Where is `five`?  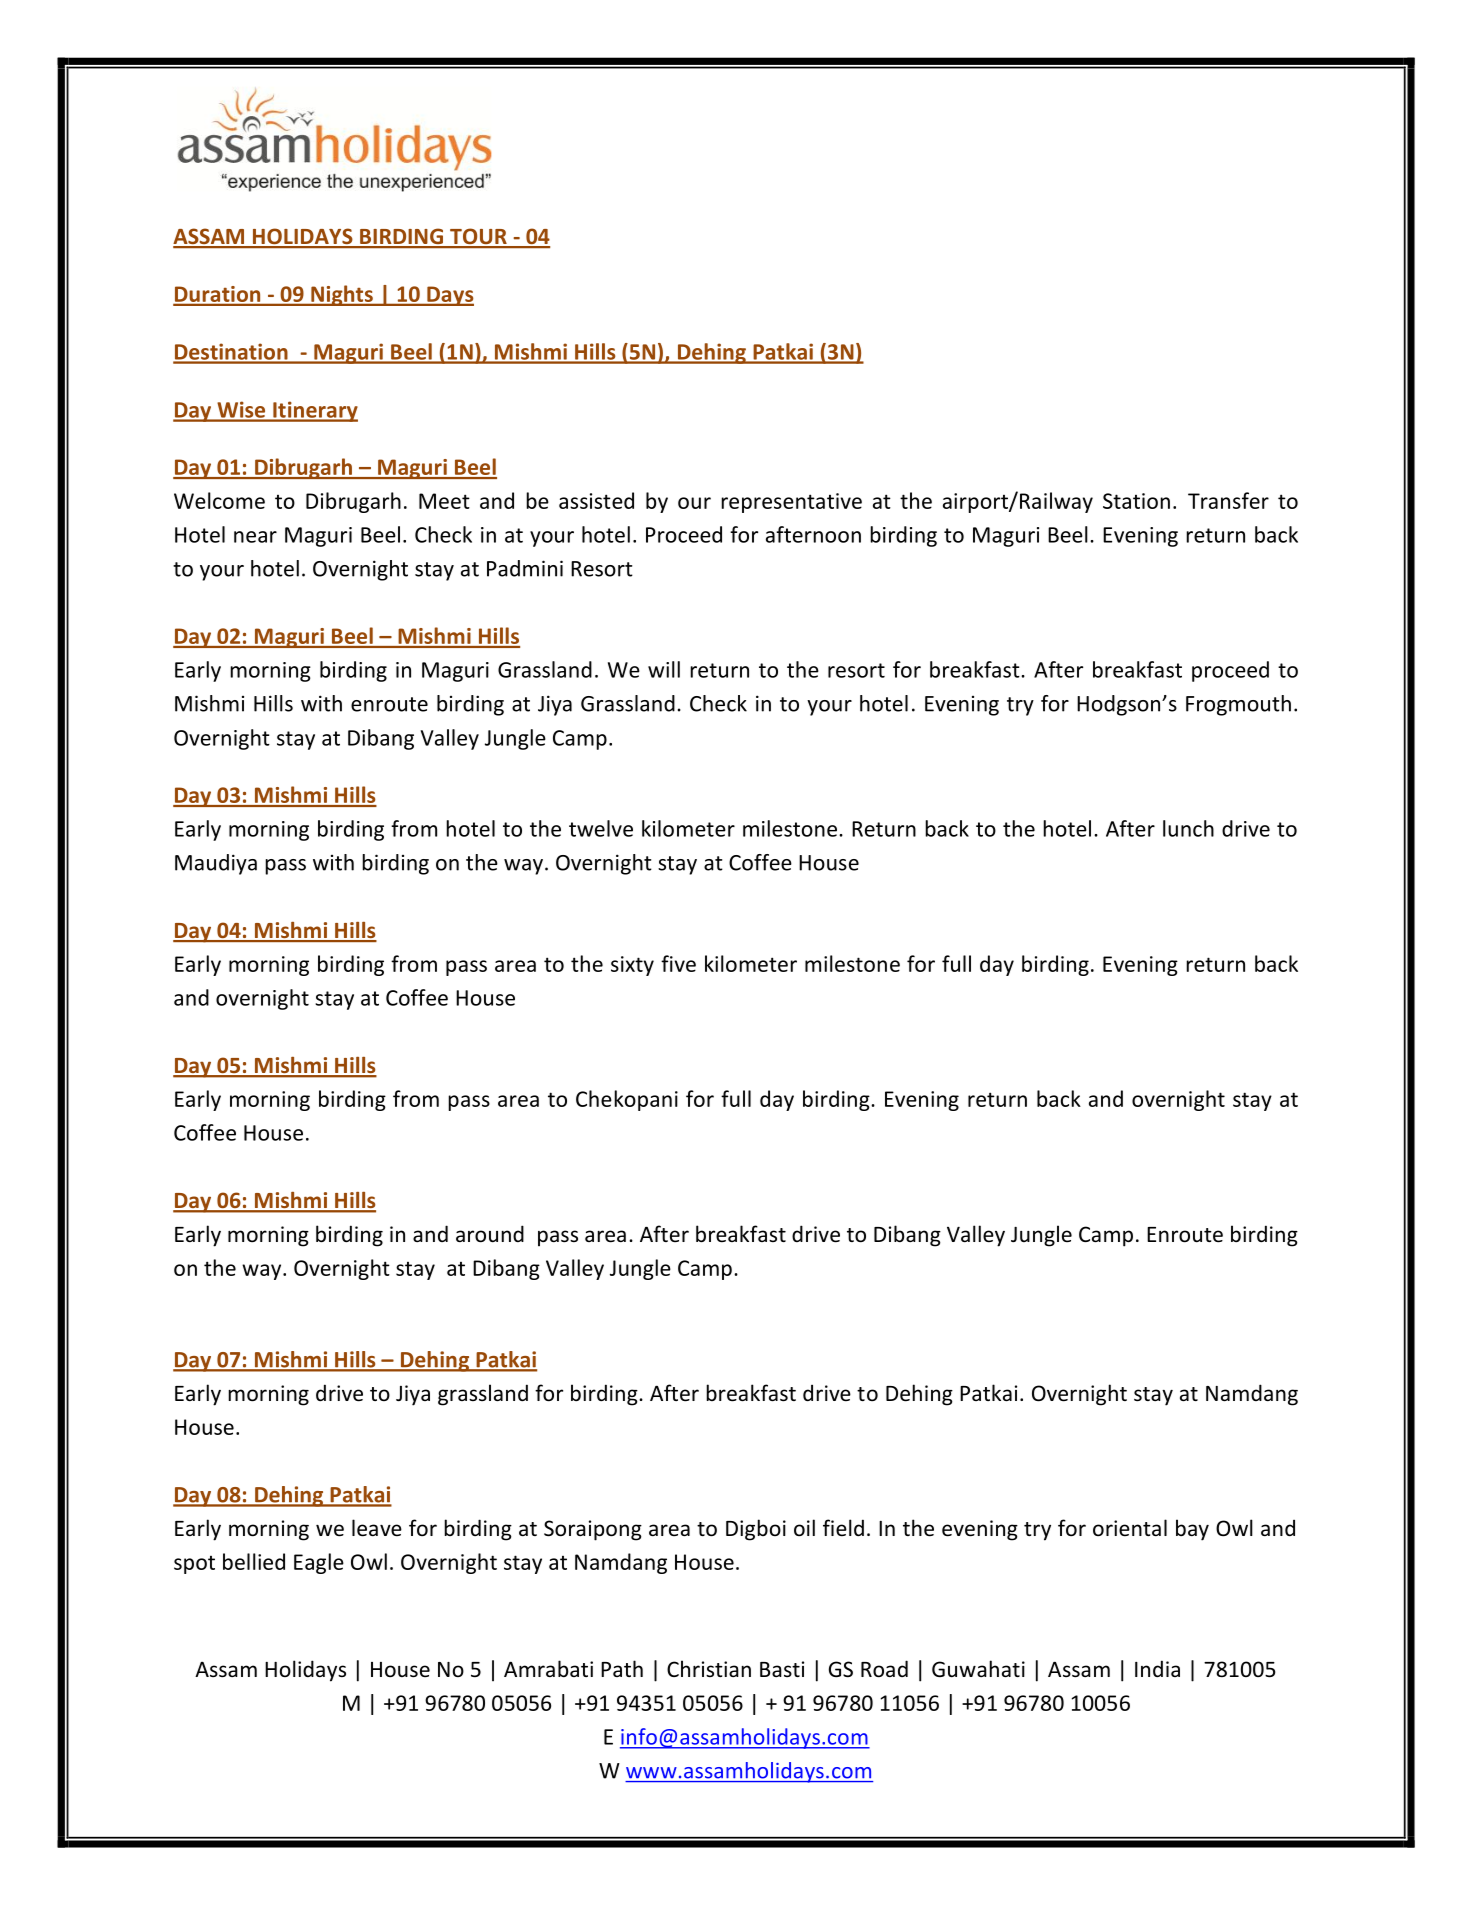
five is located at coordinates (678, 963).
